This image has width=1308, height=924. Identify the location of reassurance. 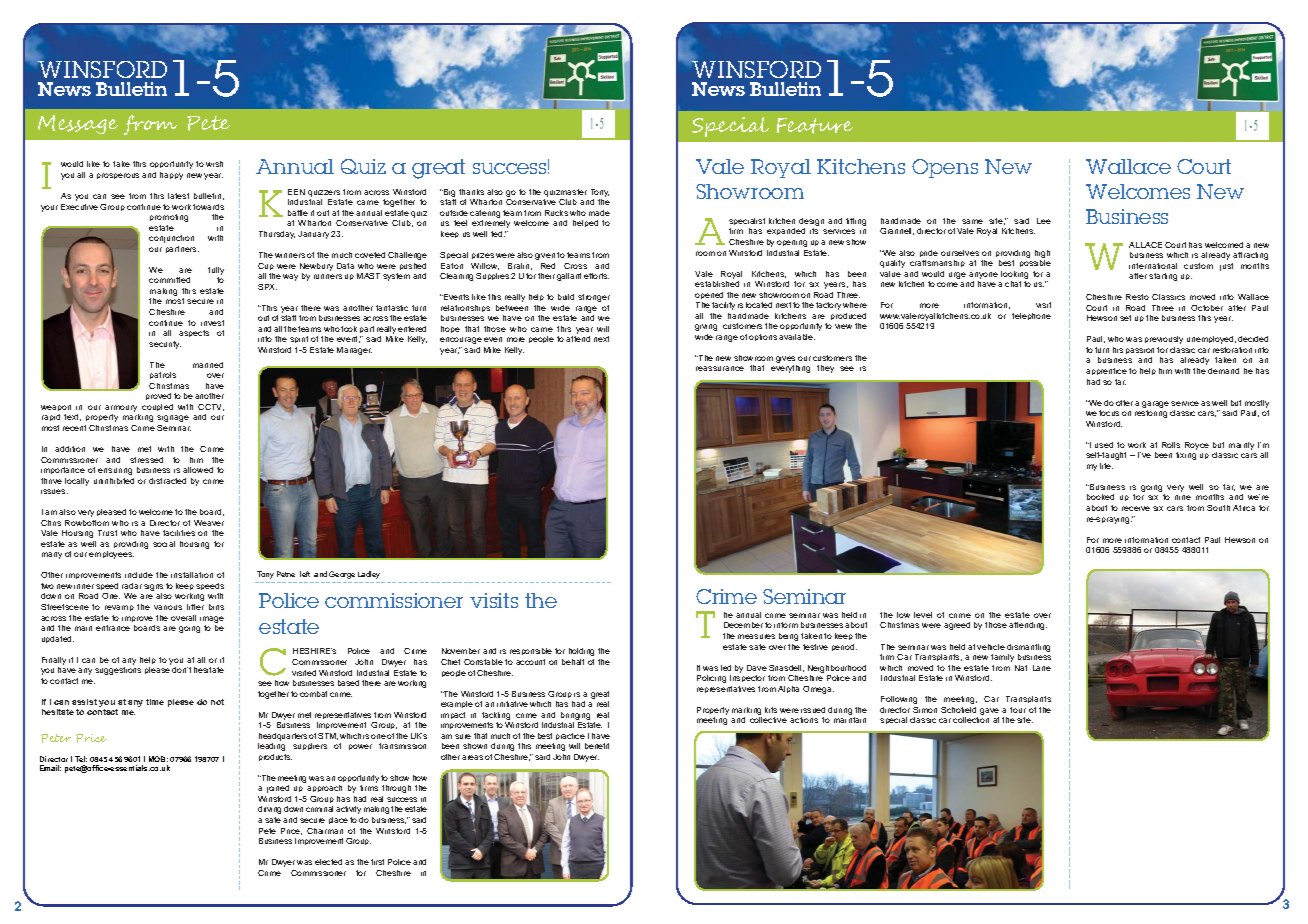
(720, 368).
